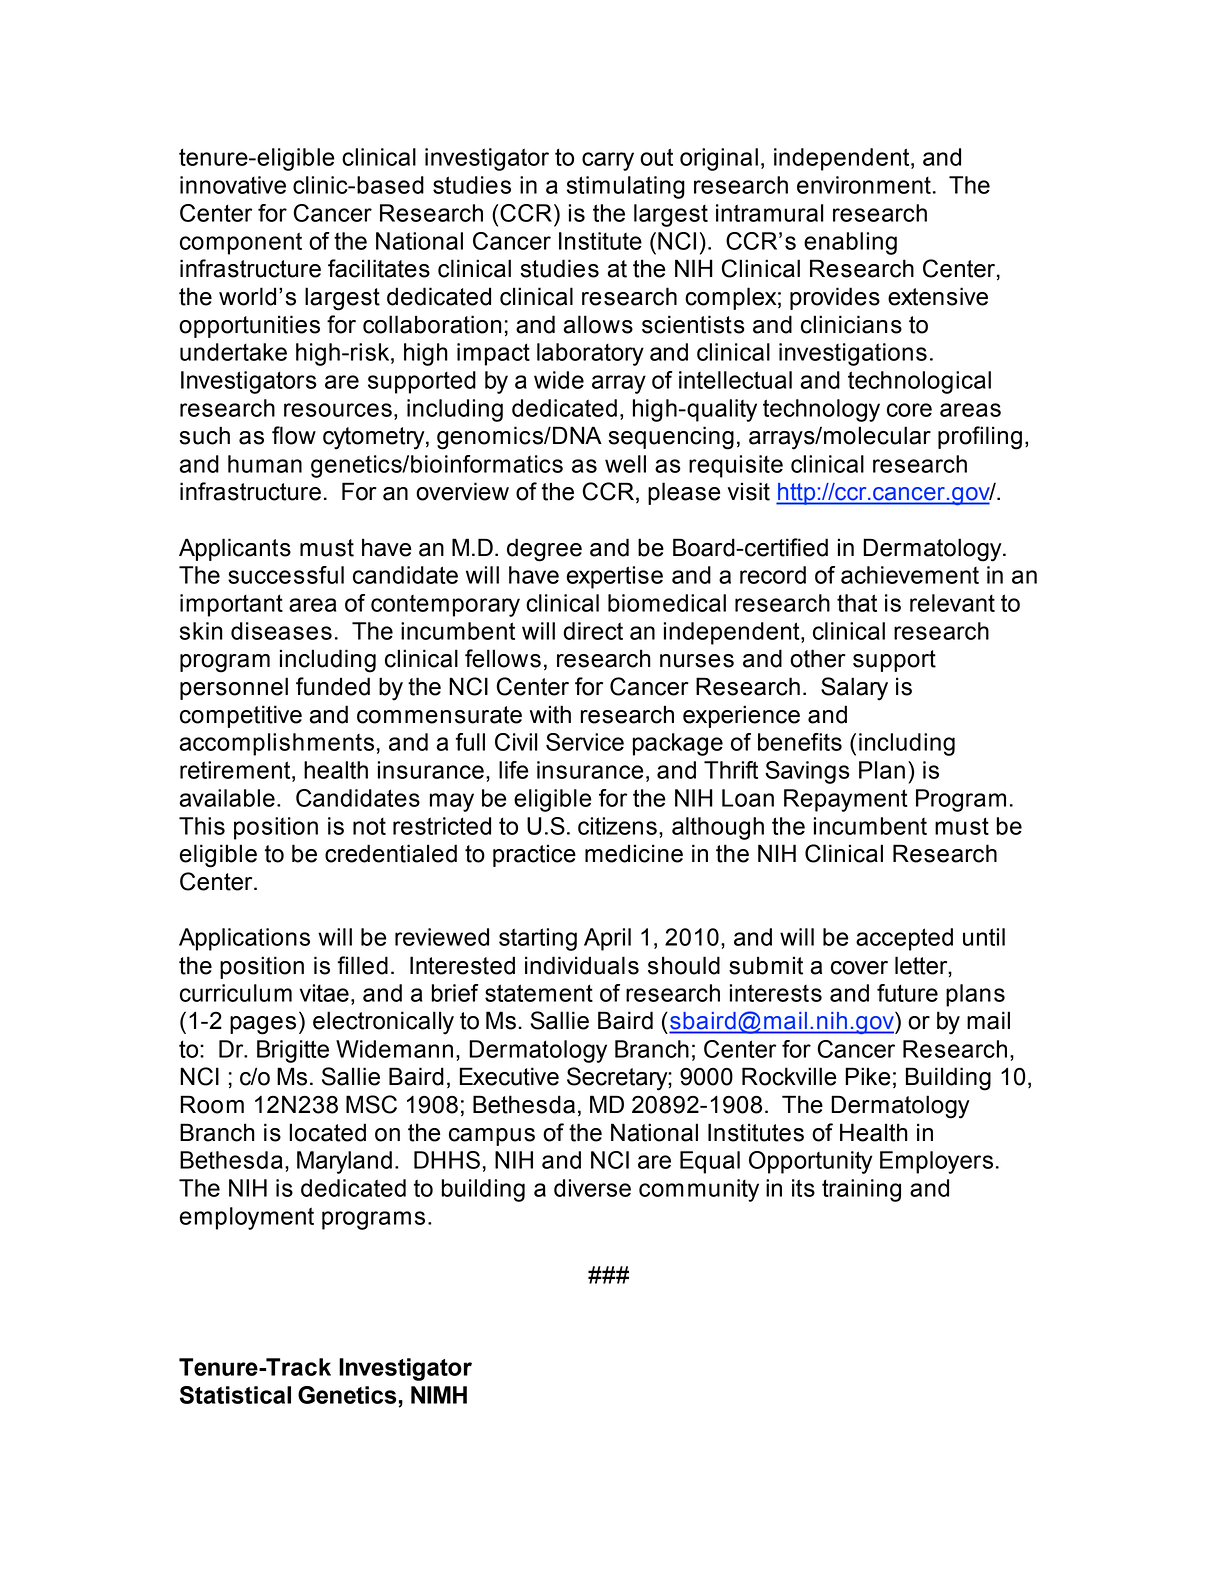 This page has width=1218, height=1576. Describe the element at coordinates (233, 185) in the page. I see `innovative` at that location.
